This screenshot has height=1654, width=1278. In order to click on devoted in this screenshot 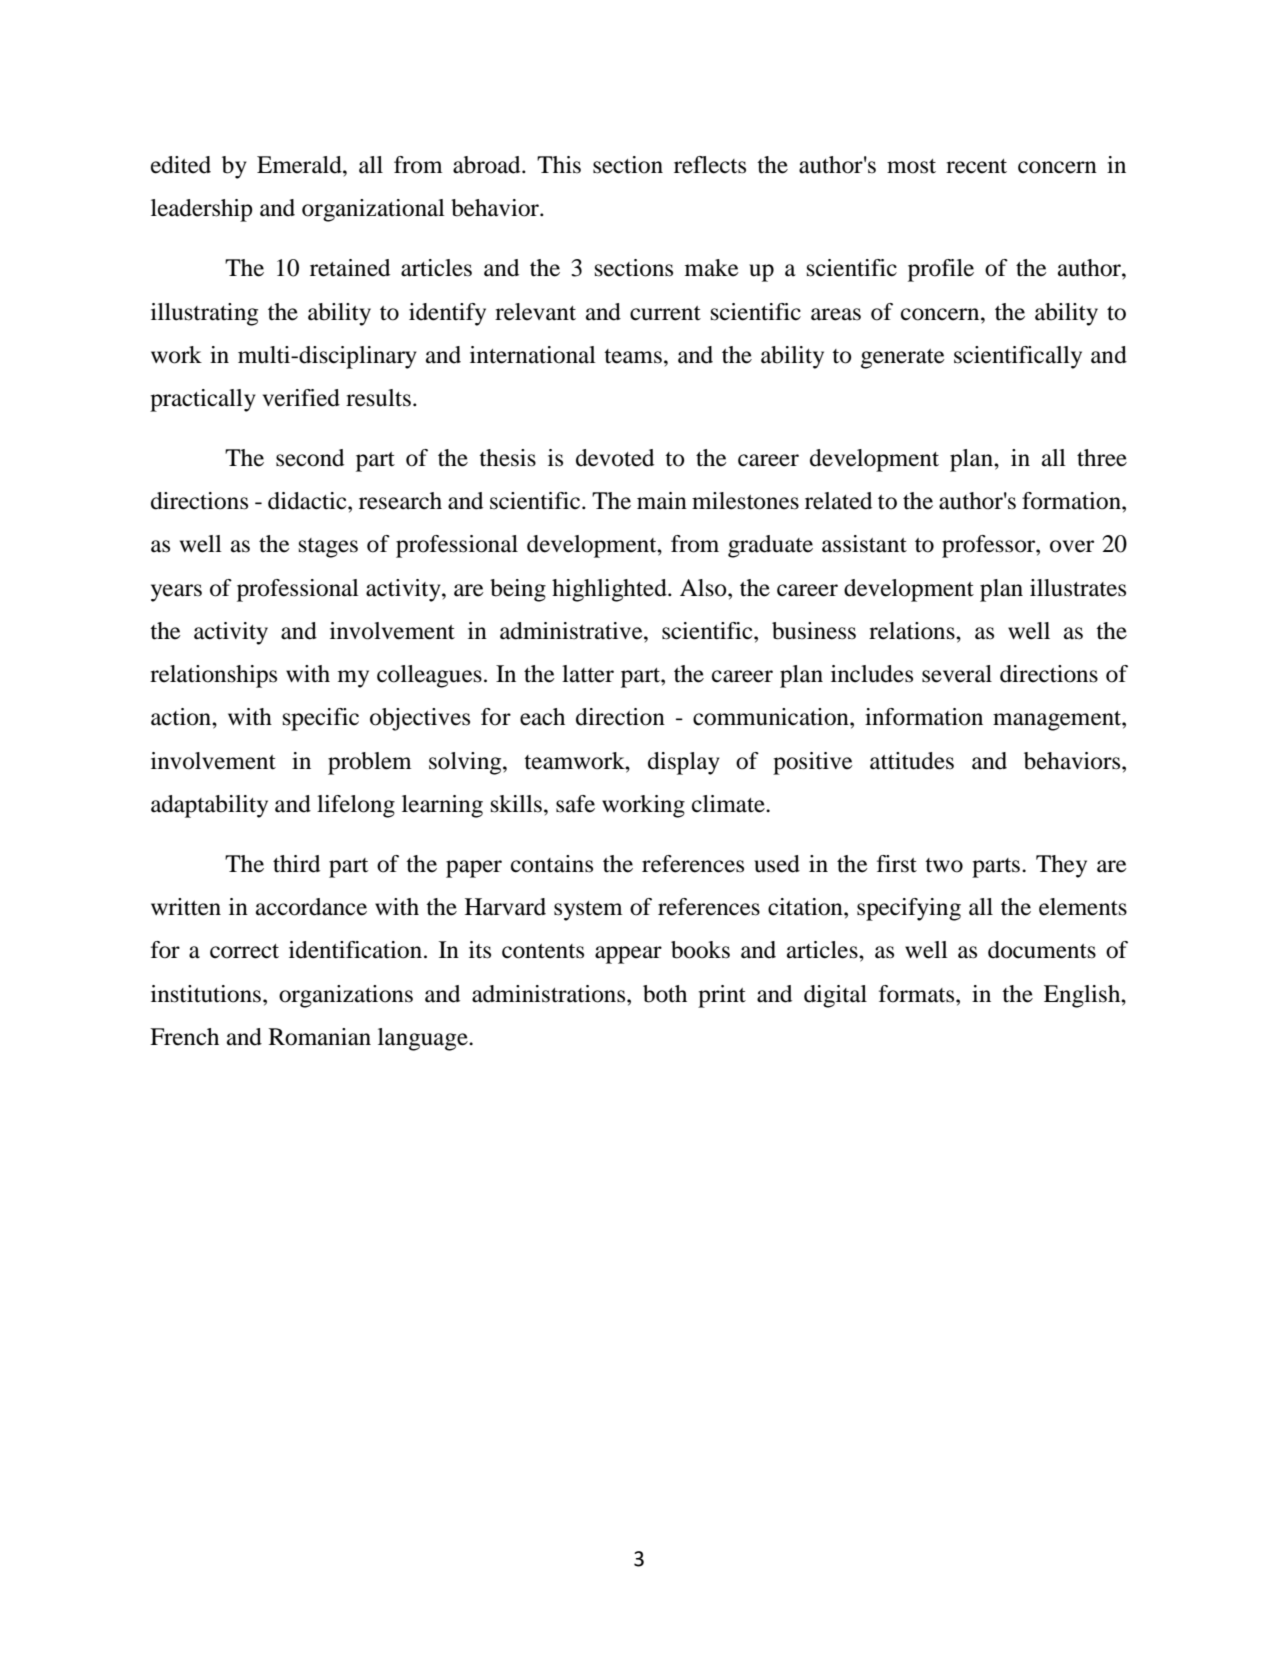, I will do `click(615, 458)`.
